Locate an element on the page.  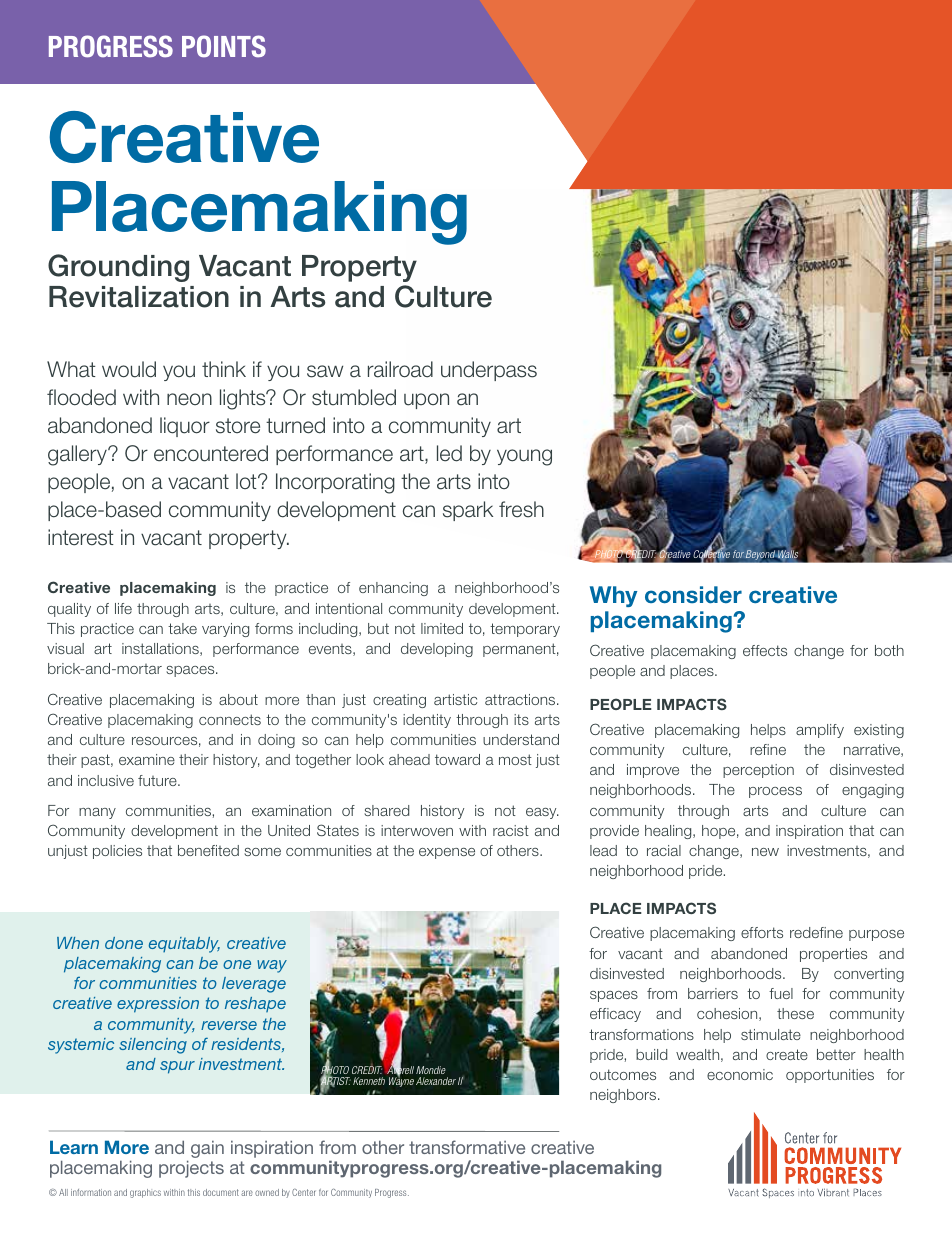
limited is located at coordinates (442, 628).
